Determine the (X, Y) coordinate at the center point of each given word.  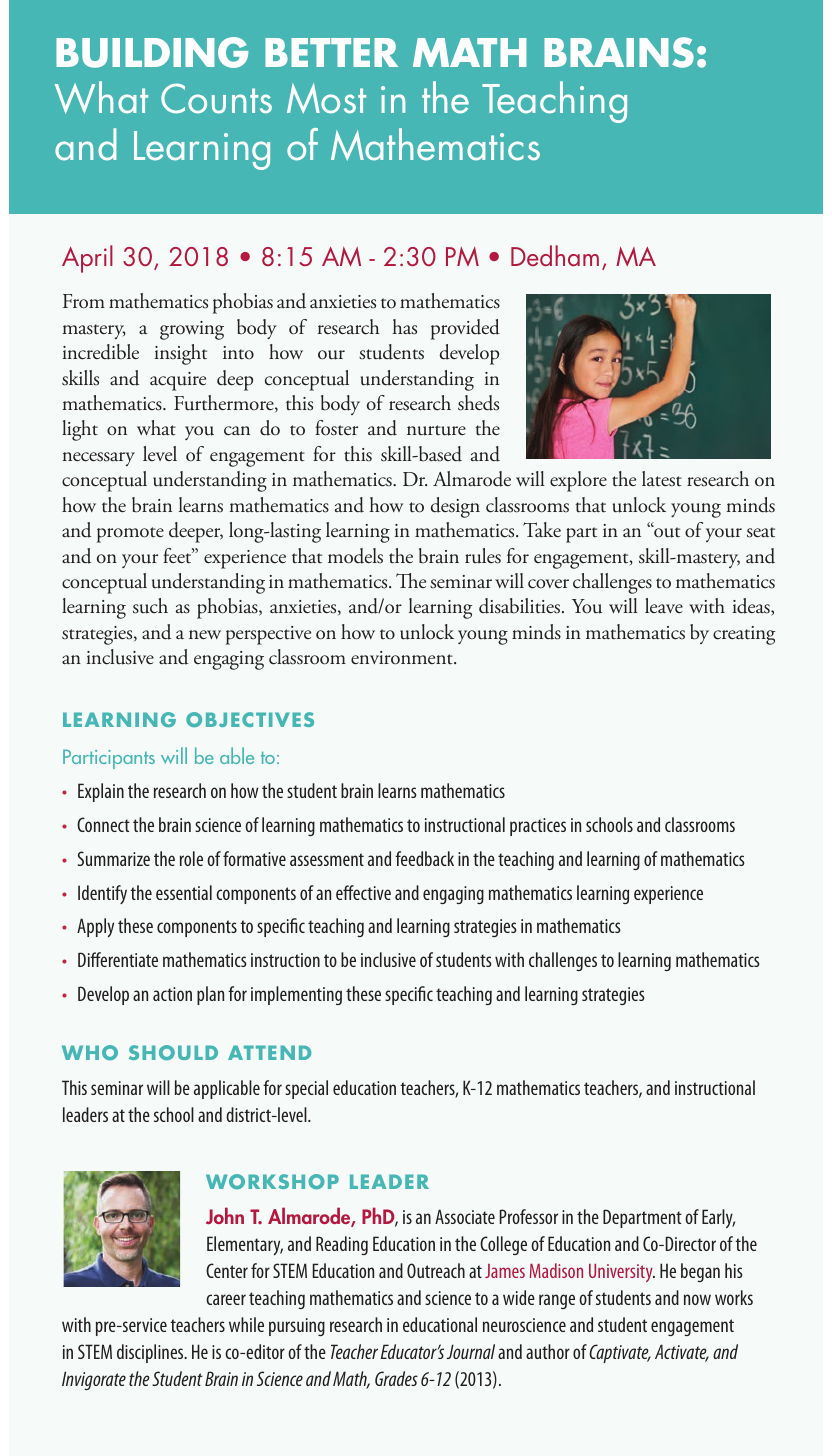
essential (184, 892)
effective (363, 892)
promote (130, 535)
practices (538, 827)
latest (662, 479)
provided (465, 329)
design (455, 507)
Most (326, 98)
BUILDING (152, 52)
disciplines (151, 1353)
